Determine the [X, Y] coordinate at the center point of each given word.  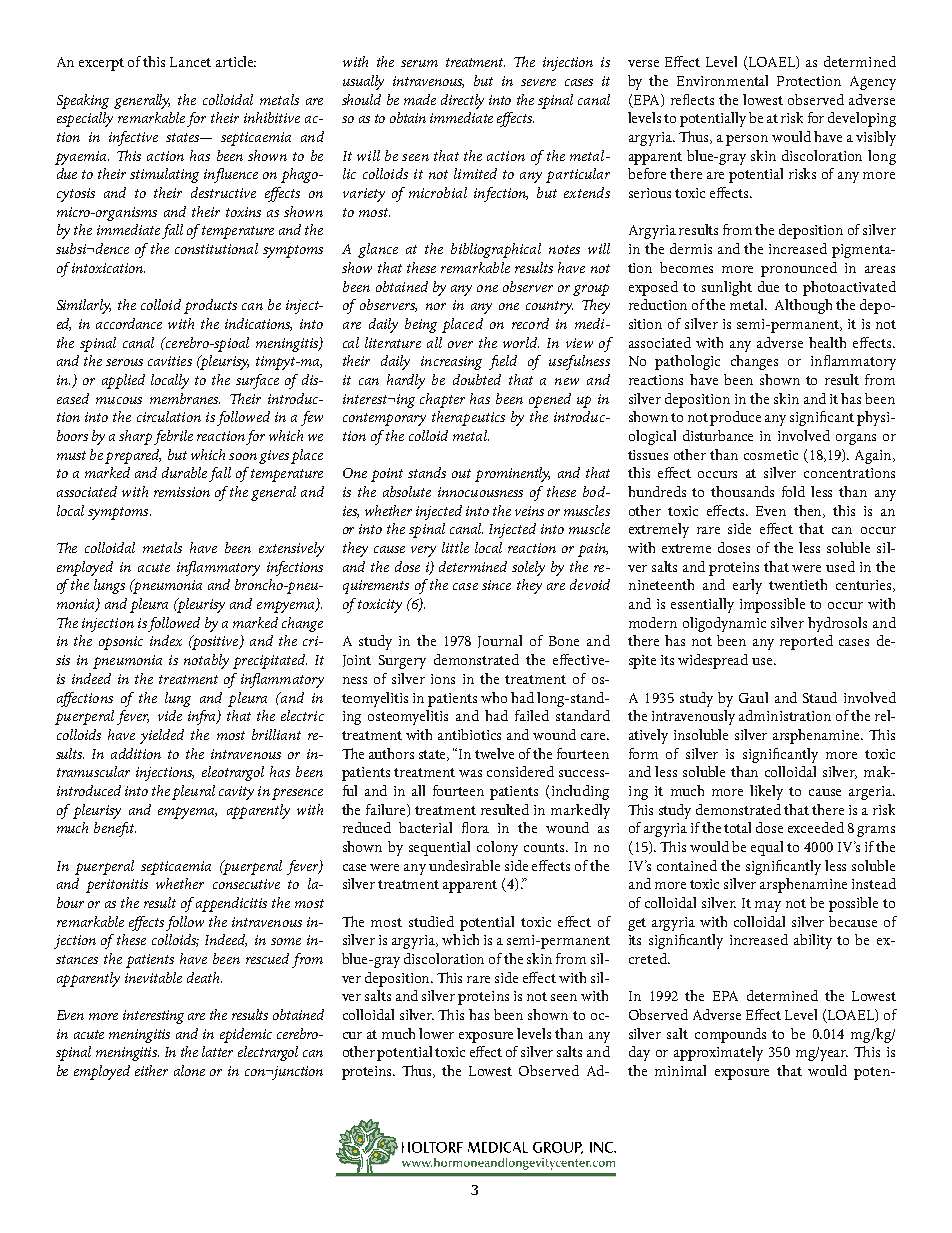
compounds [730, 1035]
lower [436, 1033]
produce [735, 418]
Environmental [722, 80]
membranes [185, 398]
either [151, 1070]
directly [462, 101]
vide [170, 715]
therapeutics [468, 418]
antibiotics [469, 734]
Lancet [190, 62]
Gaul [753, 697]
